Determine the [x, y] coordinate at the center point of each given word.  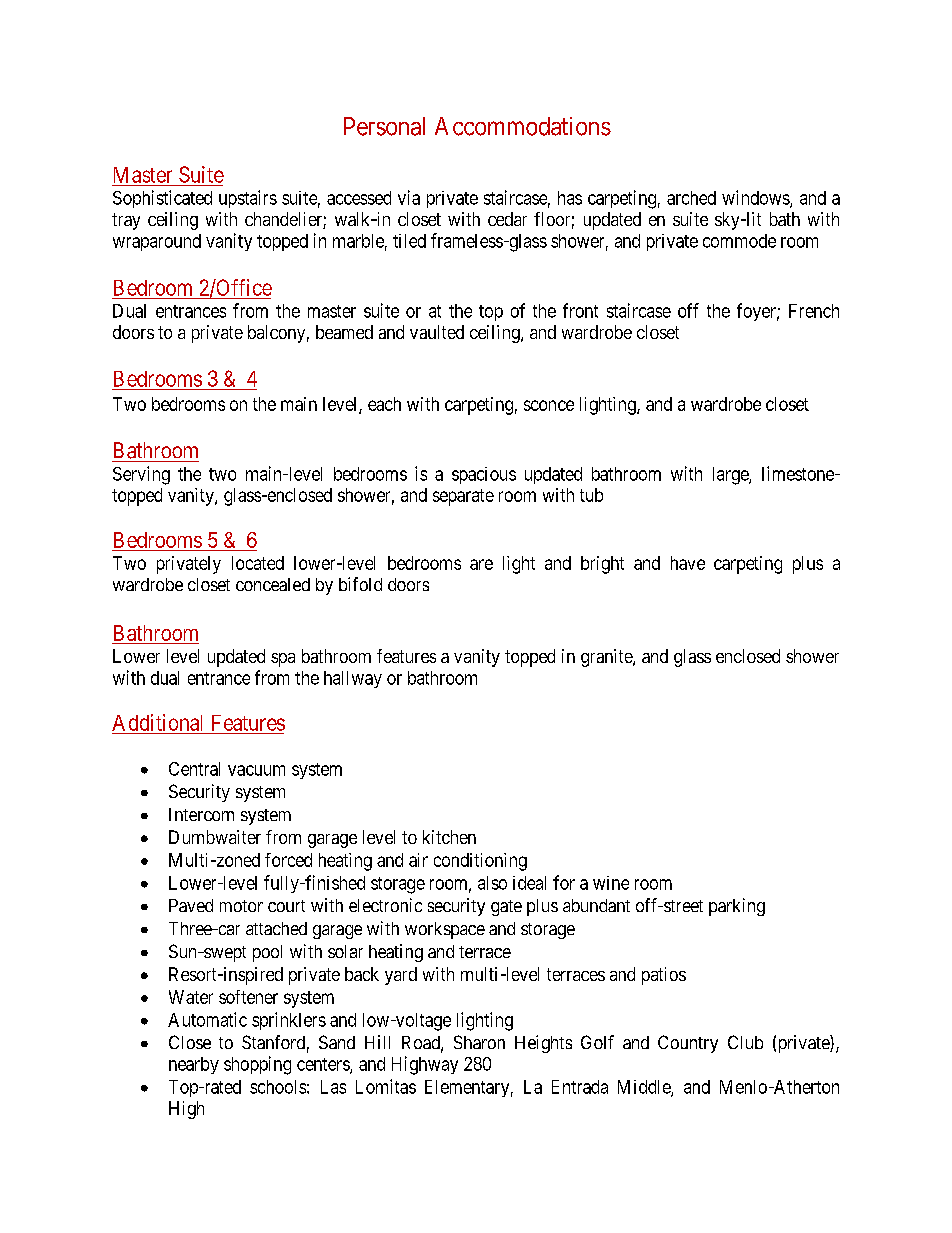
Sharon [479, 1042]
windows [756, 198]
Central [194, 769]
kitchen [449, 837]
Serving [141, 475]
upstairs [248, 199]
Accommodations [523, 126]
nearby [194, 1065]
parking [737, 907]
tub [591, 495]
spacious [484, 475]
